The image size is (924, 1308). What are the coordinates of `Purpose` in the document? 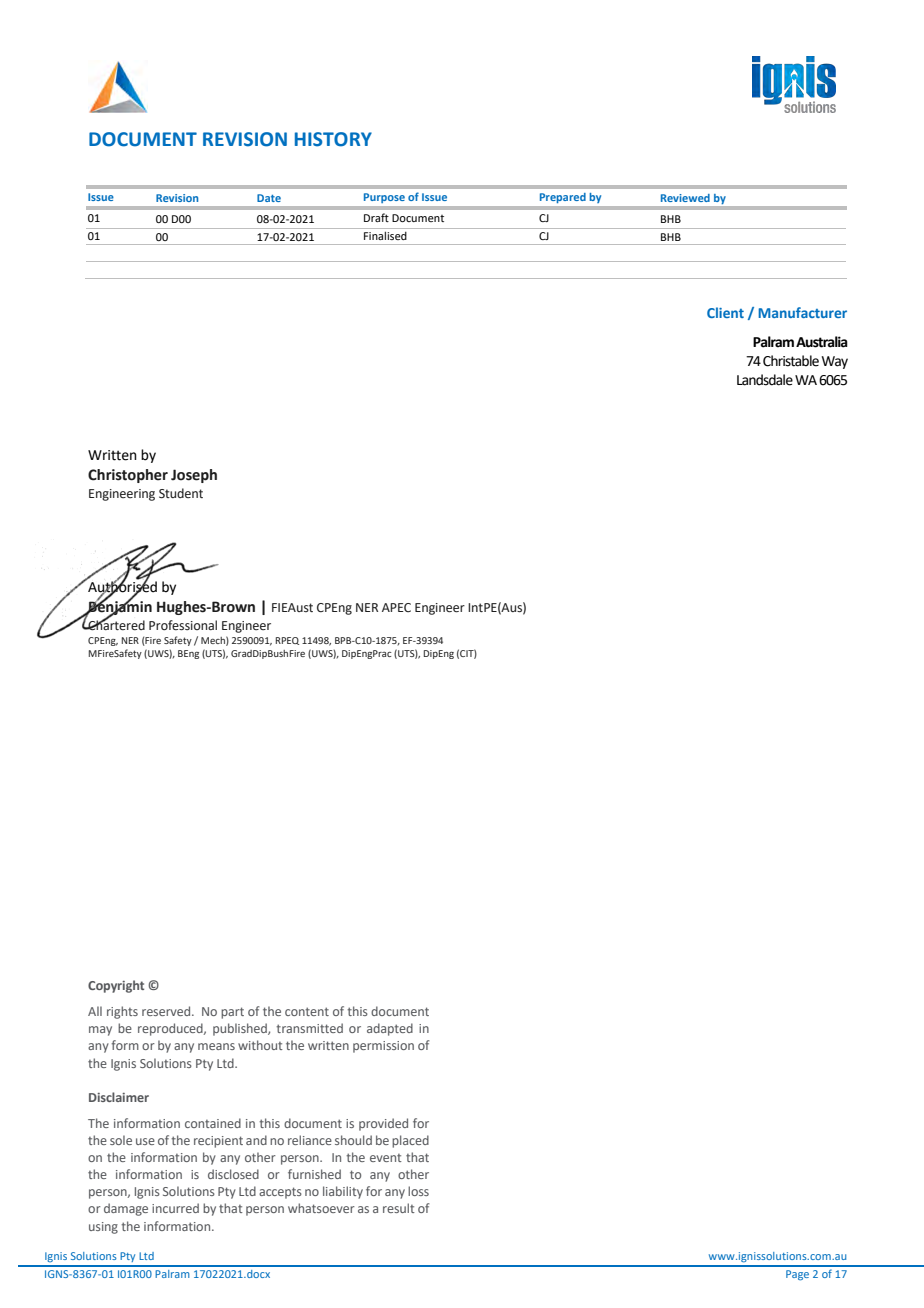 It's located at (384, 198).
